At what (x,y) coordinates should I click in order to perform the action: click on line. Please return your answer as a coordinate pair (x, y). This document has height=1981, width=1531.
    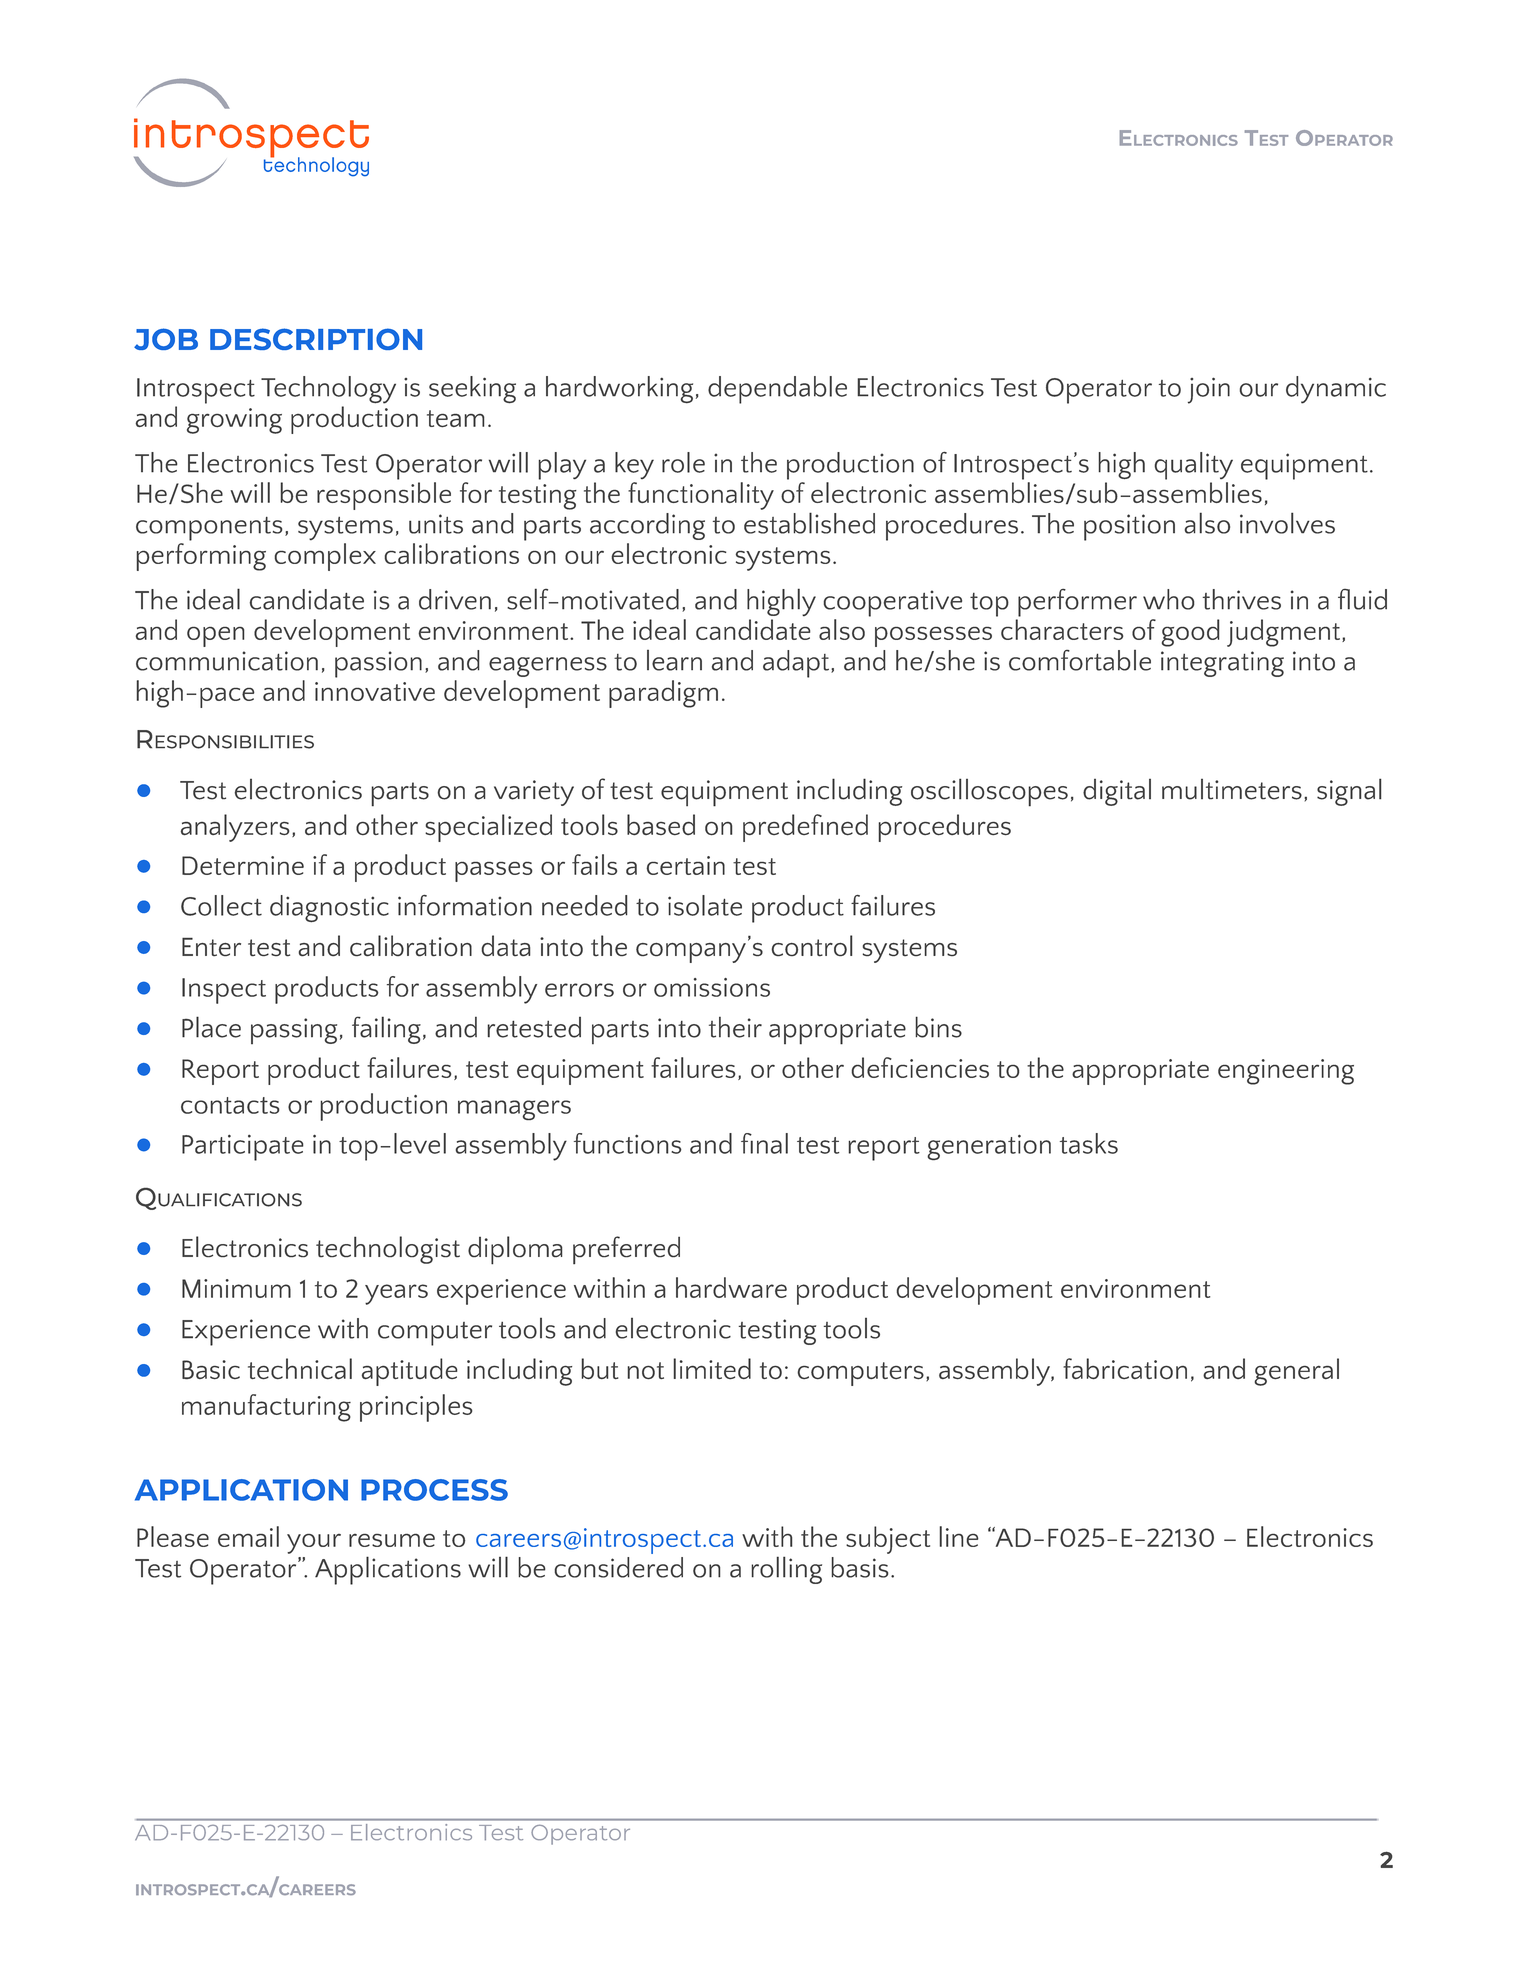
    Looking at the image, I should click on (959, 1536).
